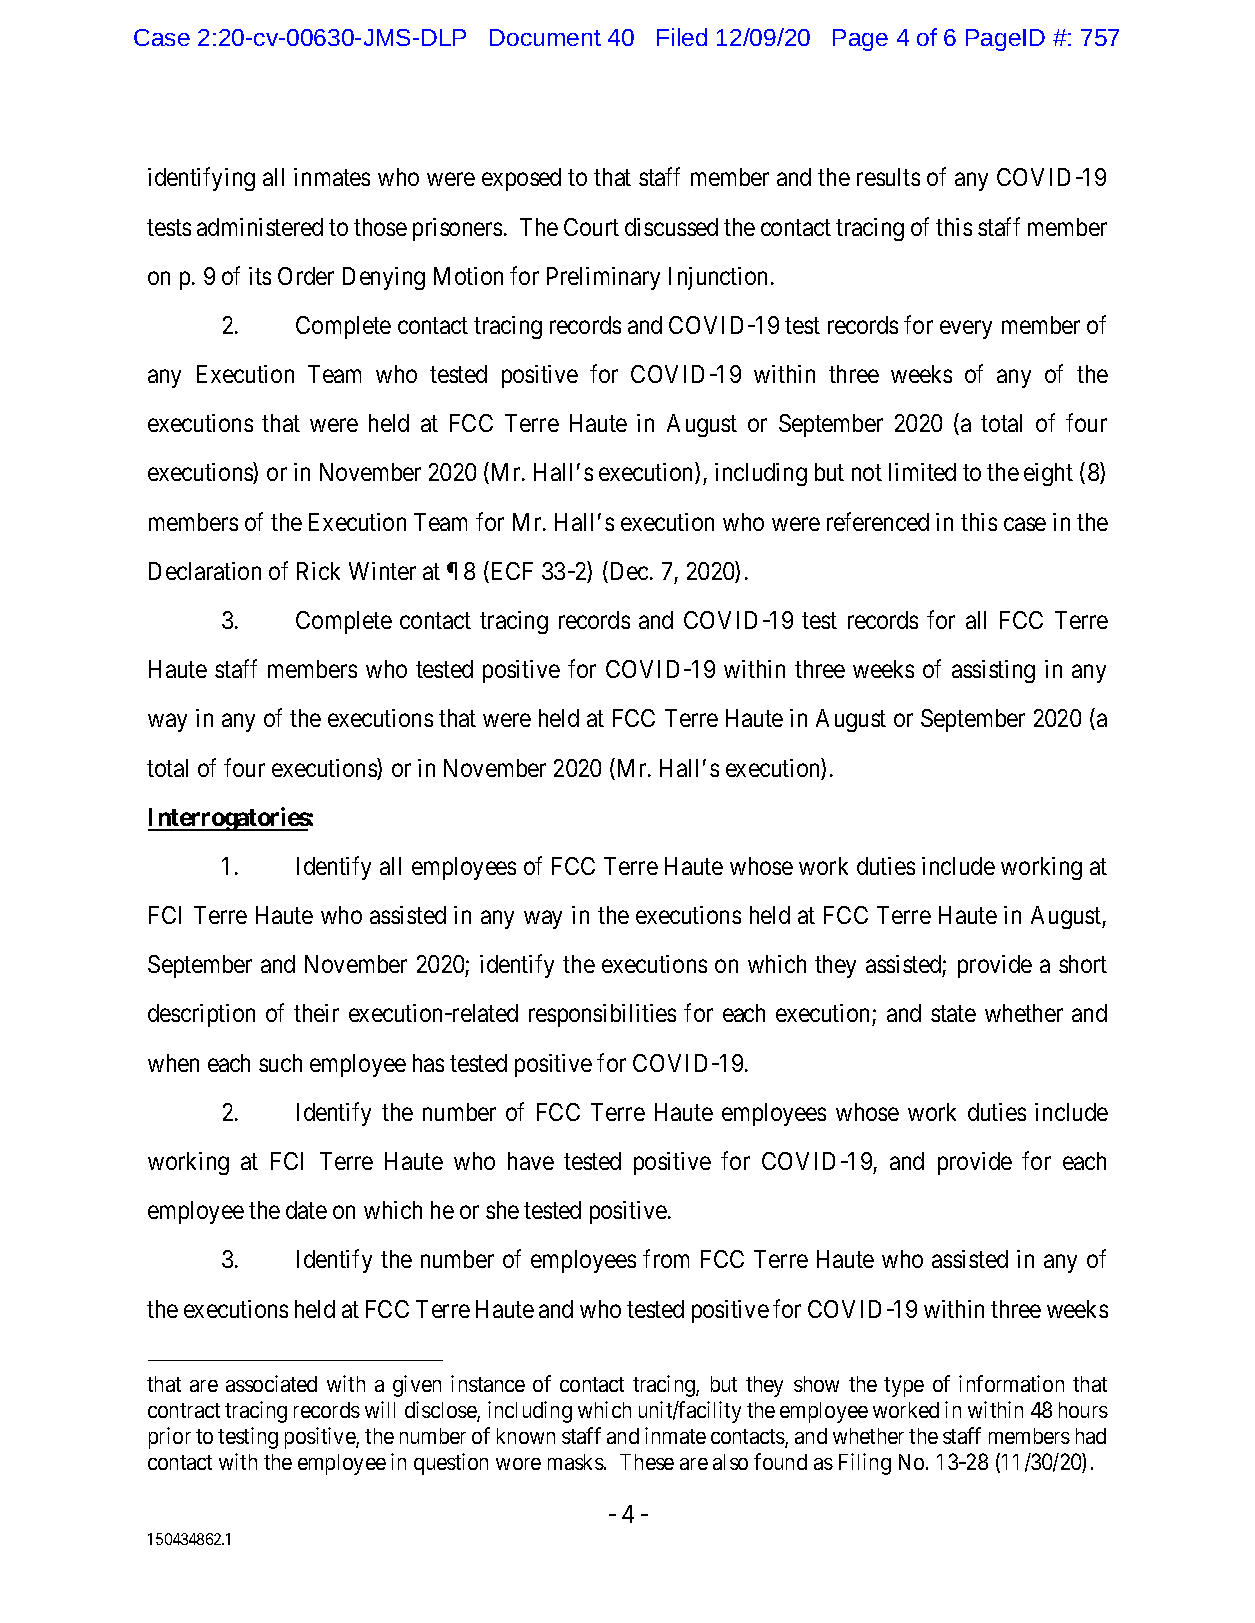  What do you see at coordinates (682, 37) in the screenshot?
I see `Filed` at bounding box center [682, 37].
